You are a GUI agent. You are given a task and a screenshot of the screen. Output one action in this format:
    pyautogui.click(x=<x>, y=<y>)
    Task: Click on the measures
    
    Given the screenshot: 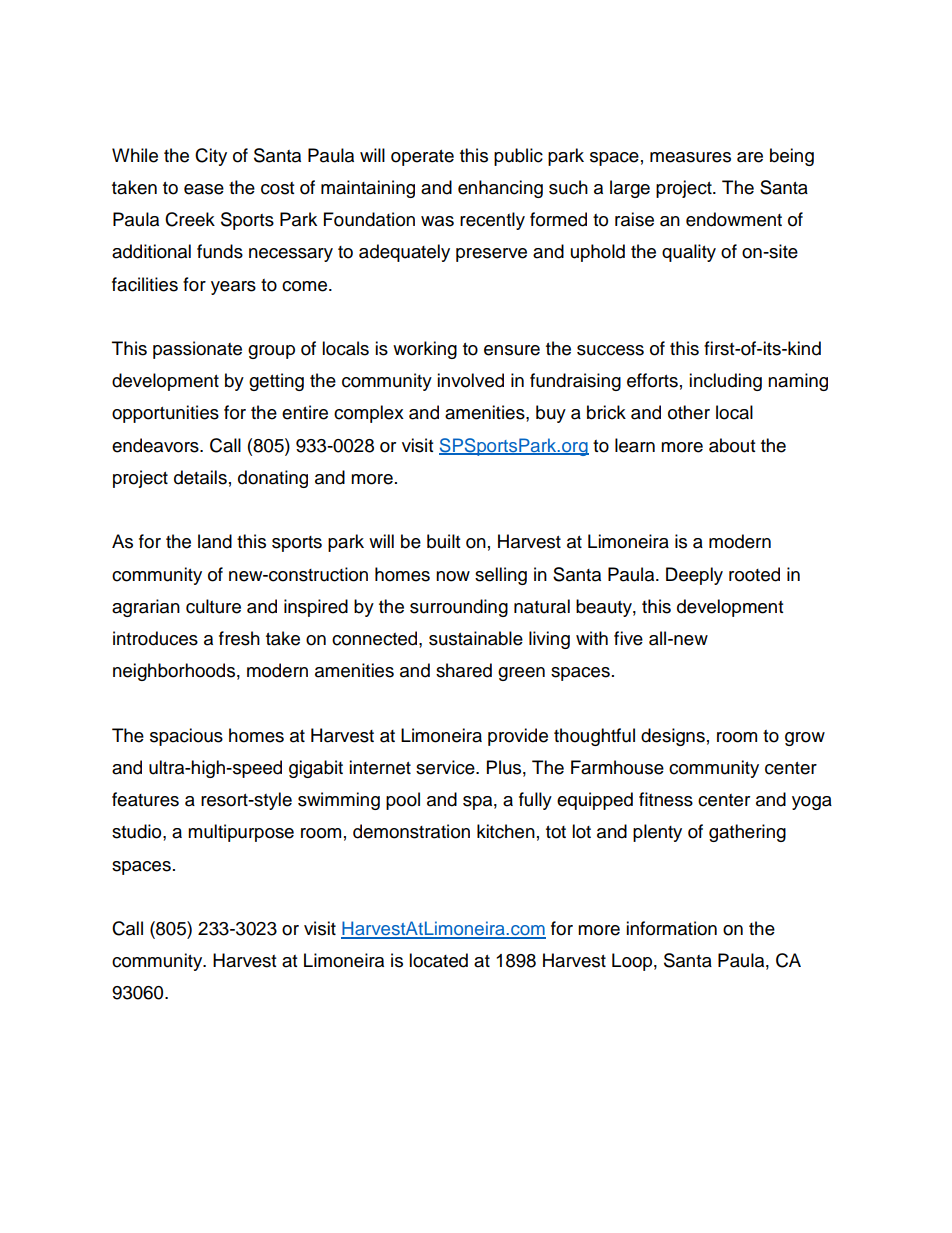 What is the action you would take?
    pyautogui.click(x=690, y=157)
